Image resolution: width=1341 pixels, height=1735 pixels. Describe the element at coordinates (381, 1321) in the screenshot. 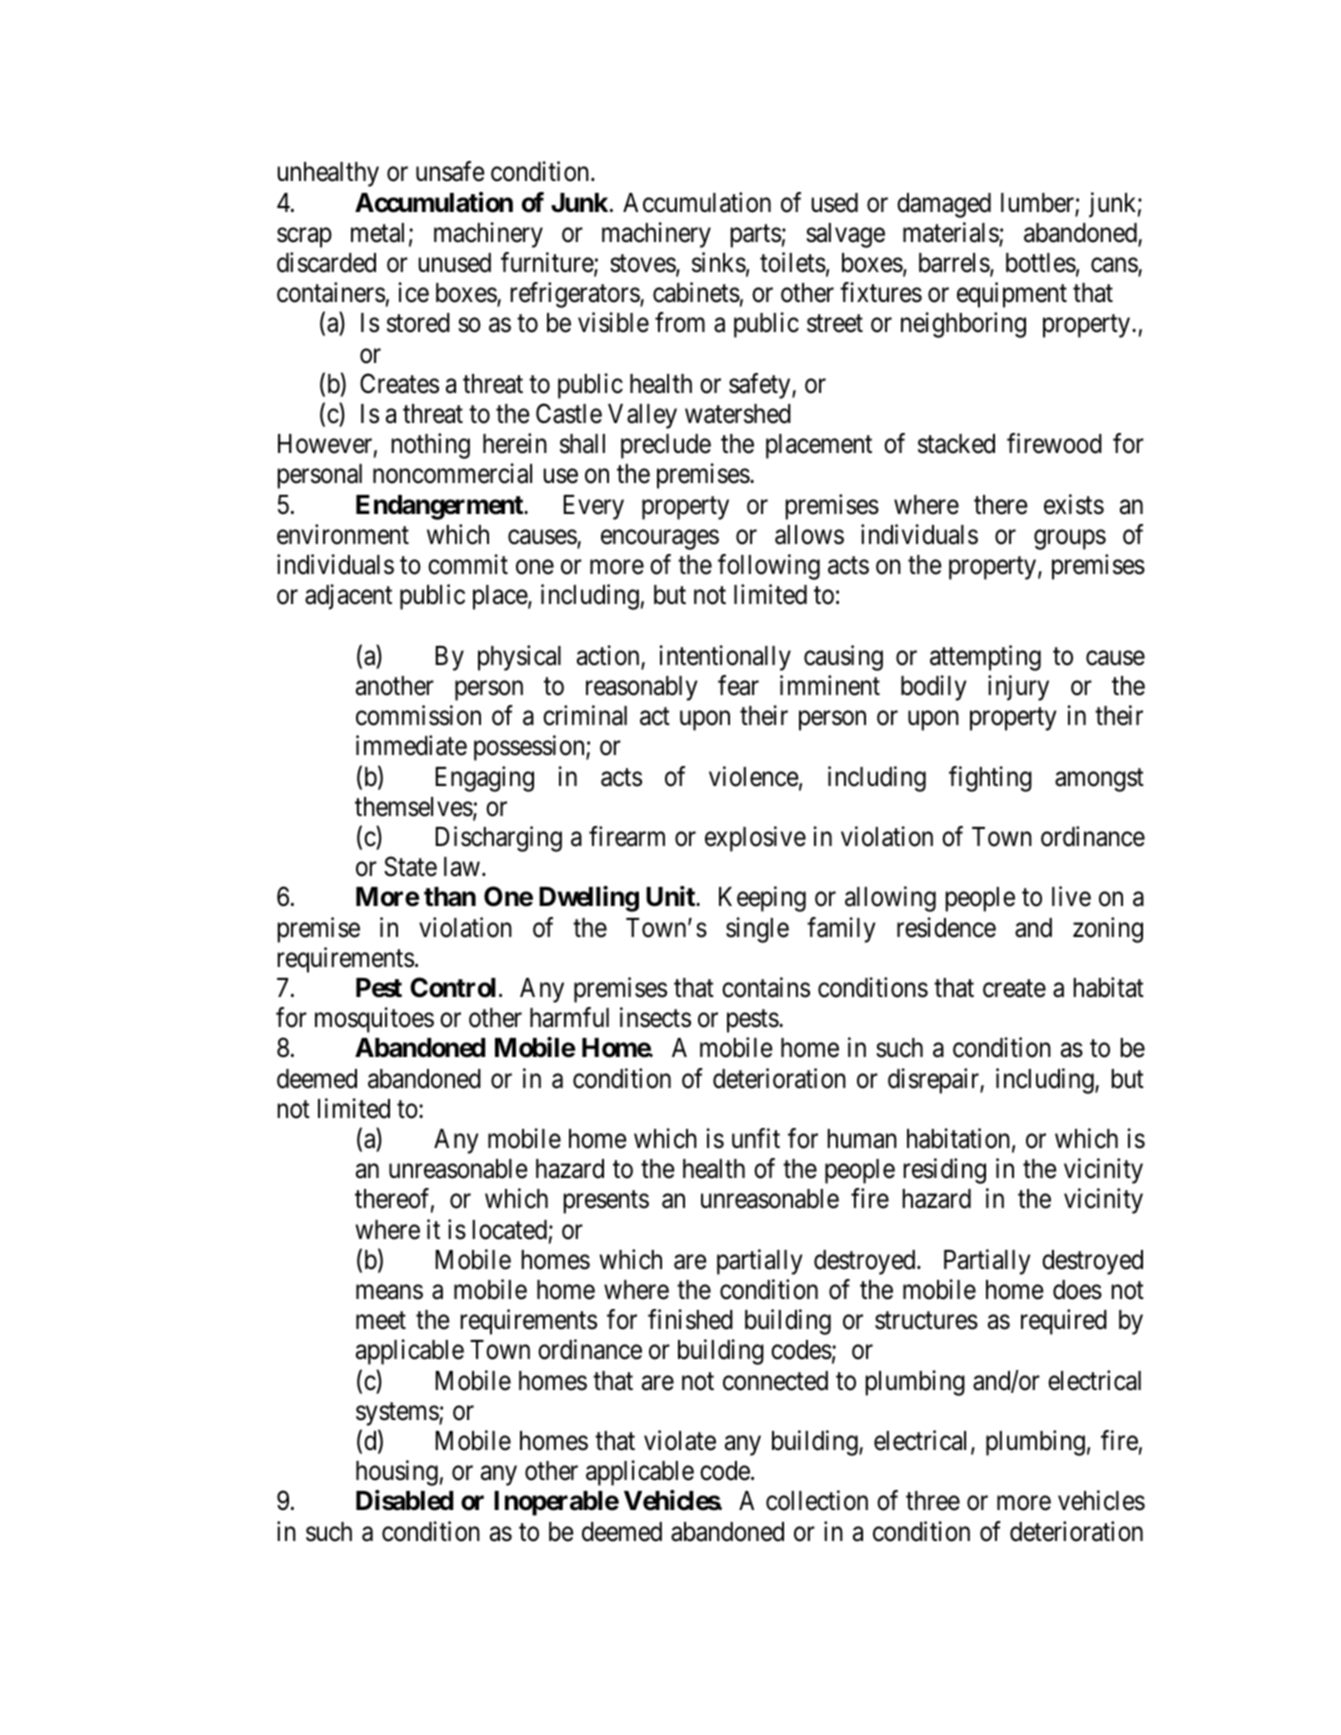

I see `meet` at that location.
